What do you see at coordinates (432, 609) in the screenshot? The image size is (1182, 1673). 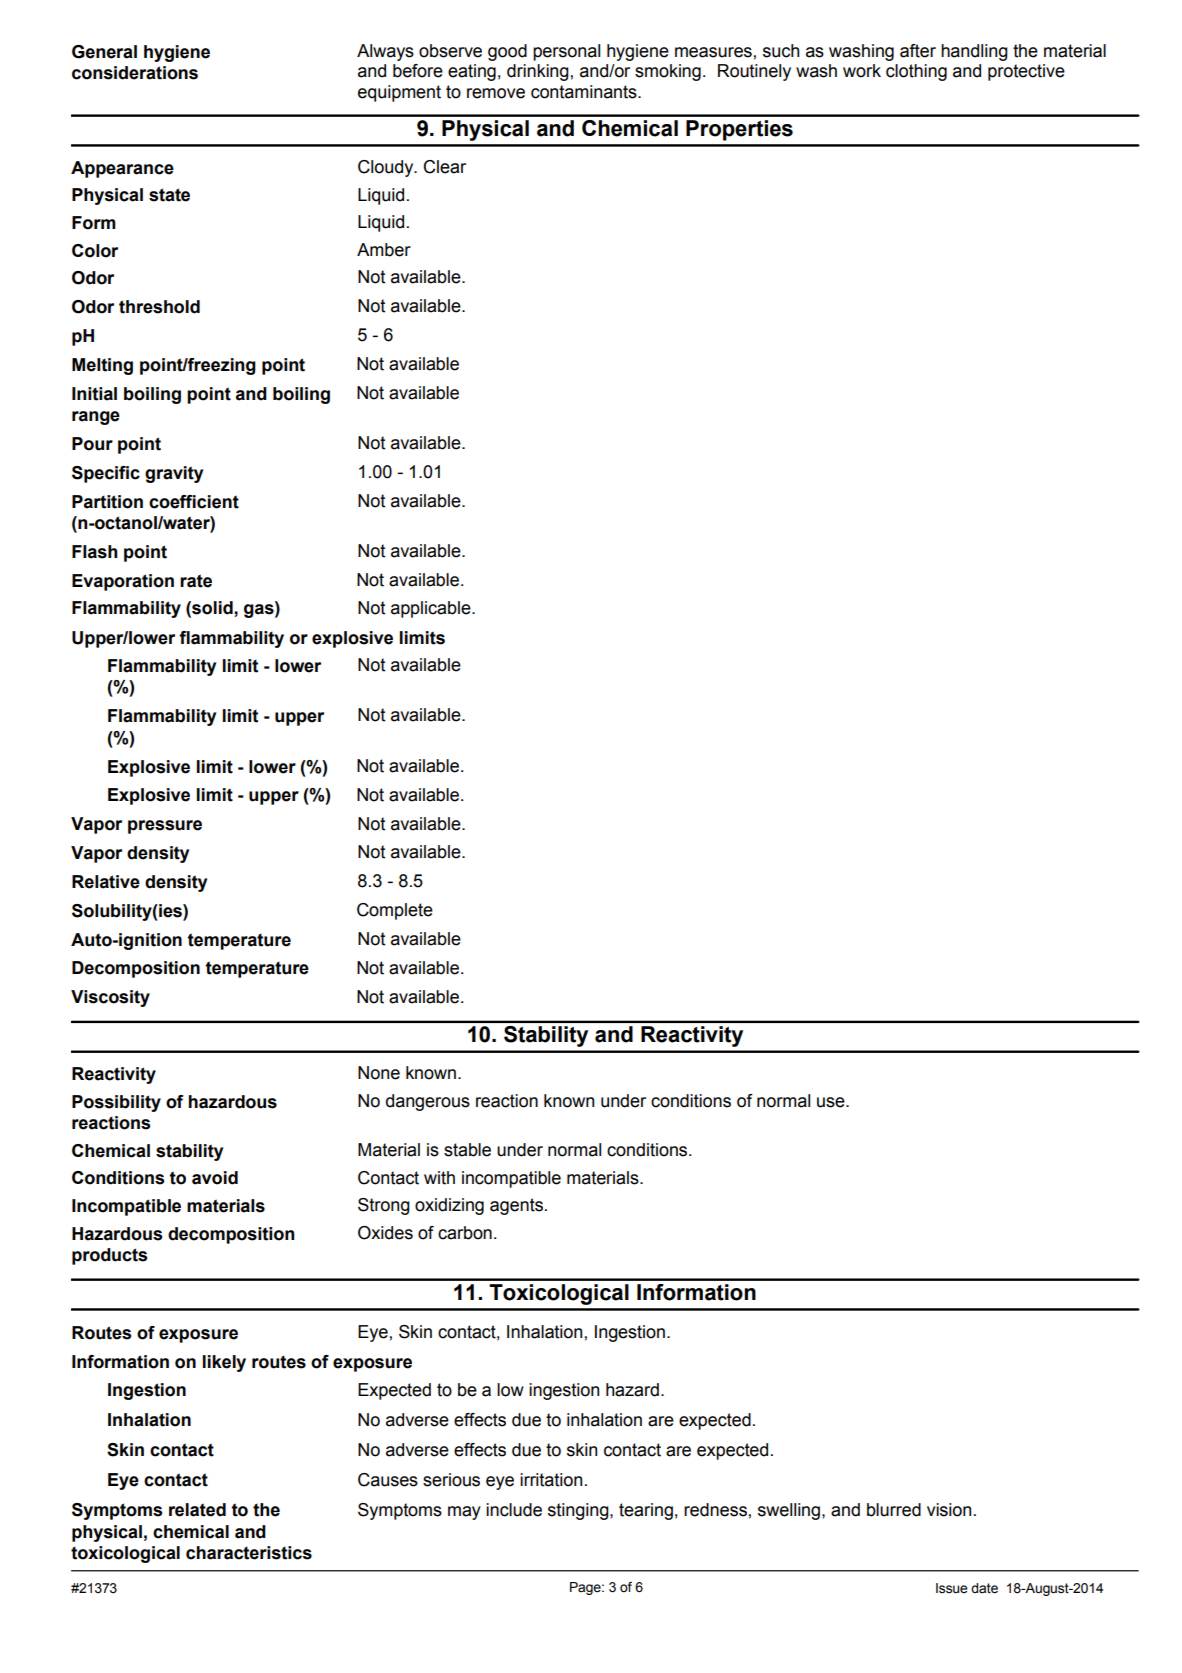 I see `applicable` at bounding box center [432, 609].
